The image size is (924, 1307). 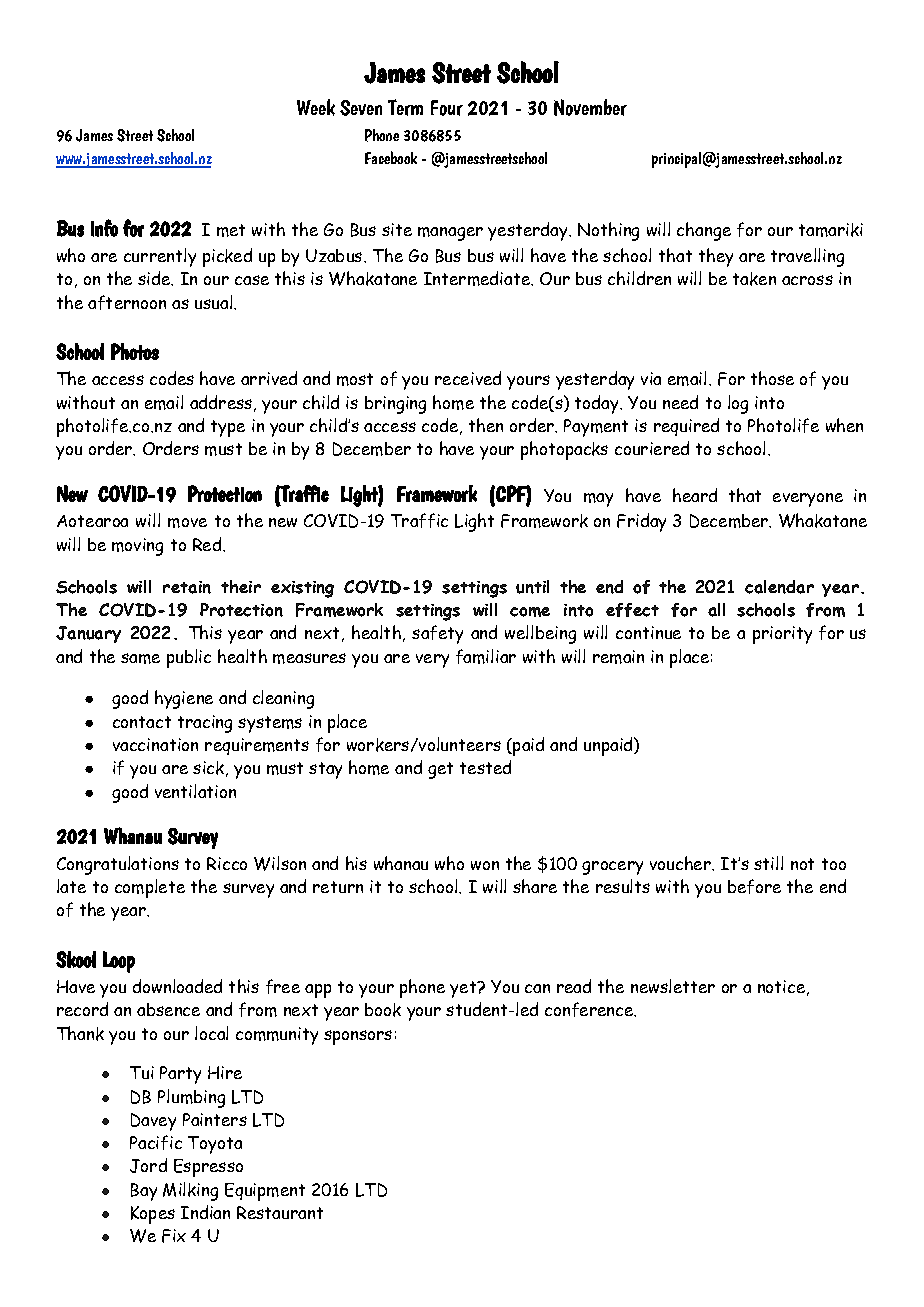 I want to click on Restaurant, so click(x=280, y=1212).
